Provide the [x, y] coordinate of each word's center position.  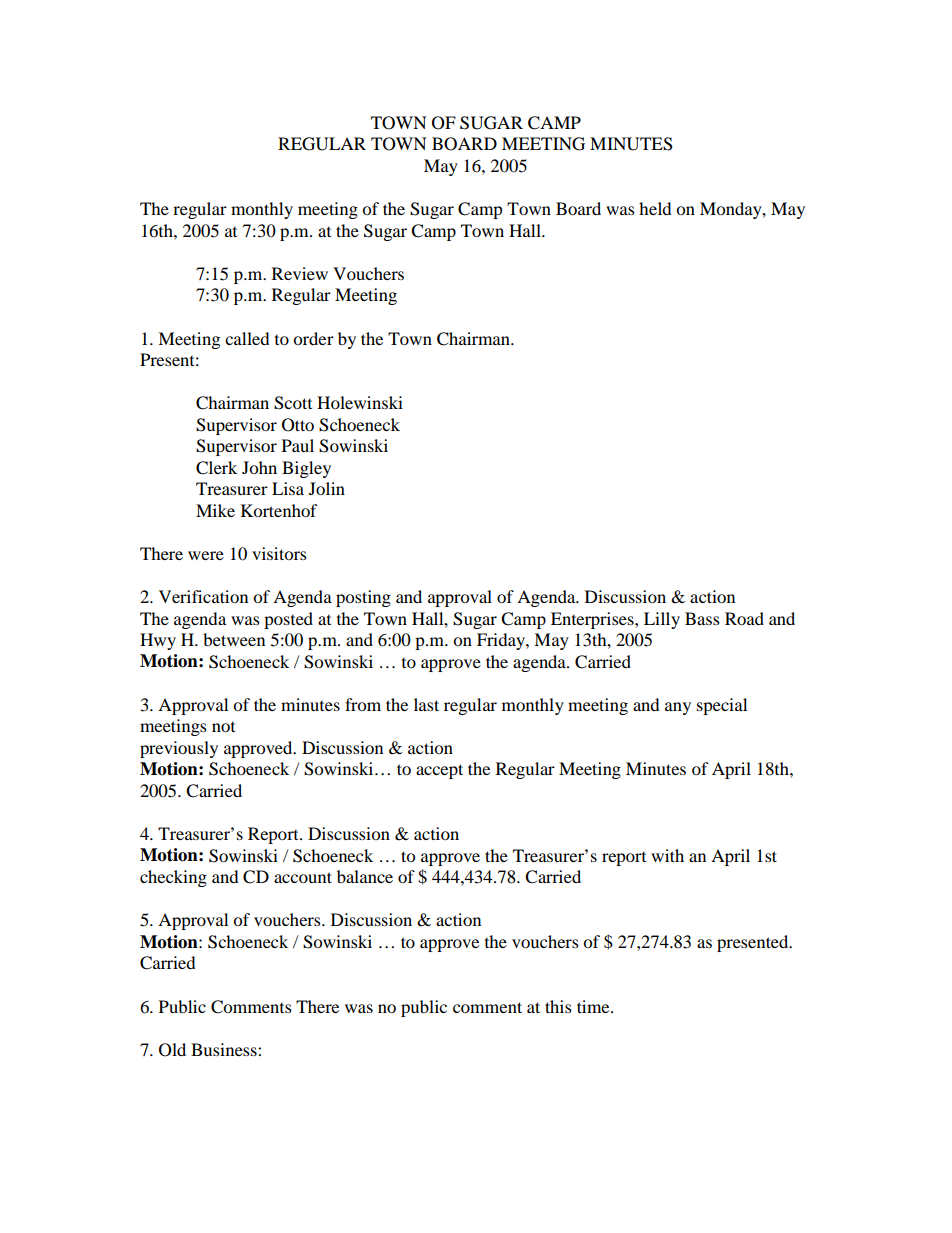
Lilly [662, 620]
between [234, 639]
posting [363, 598]
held [655, 208]
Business [225, 1049]
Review [300, 273]
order [313, 338]
